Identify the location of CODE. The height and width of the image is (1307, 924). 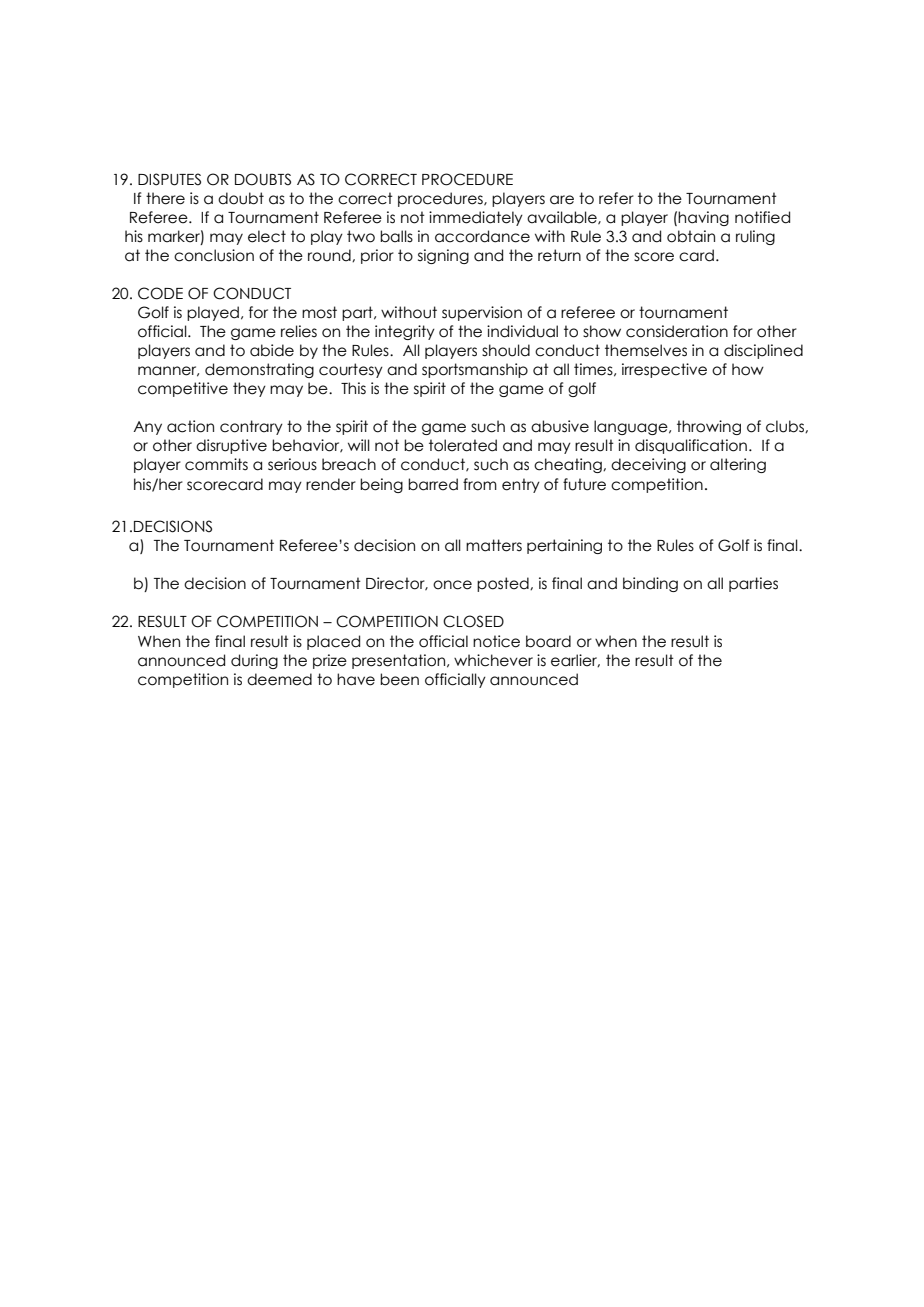
(160, 293).
